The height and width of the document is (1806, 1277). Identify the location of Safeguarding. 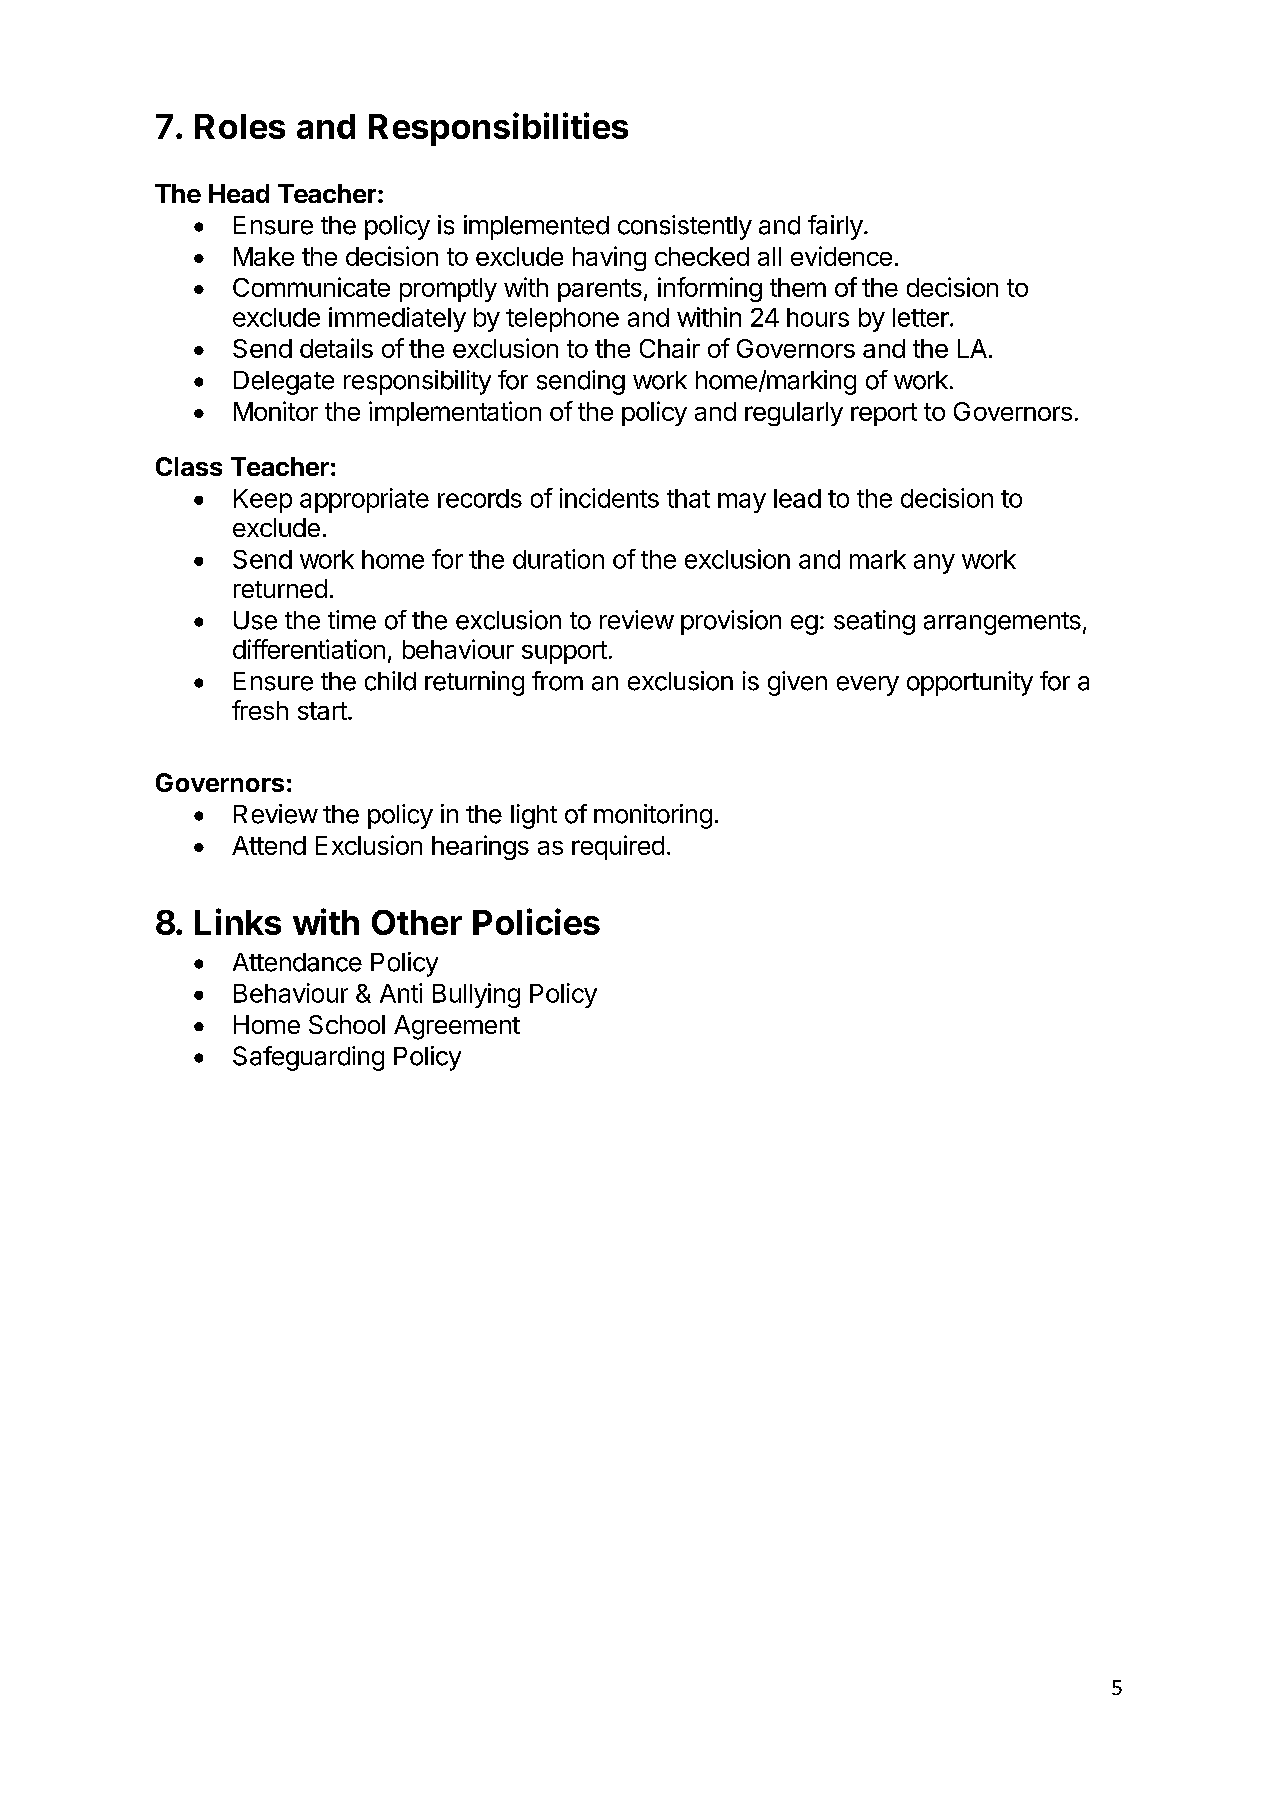
(308, 1058).
